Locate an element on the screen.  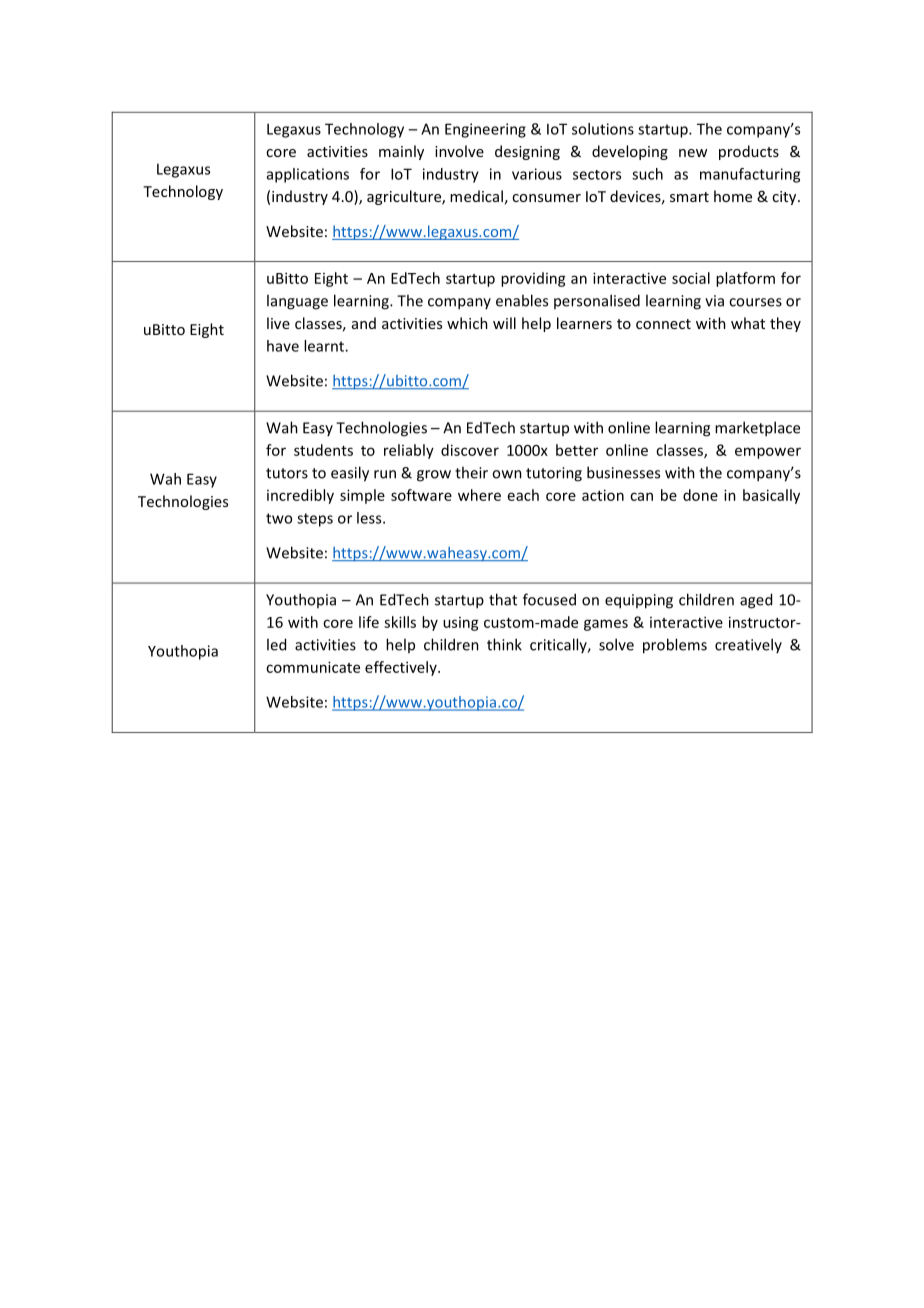
enables is located at coordinates (522, 300).
